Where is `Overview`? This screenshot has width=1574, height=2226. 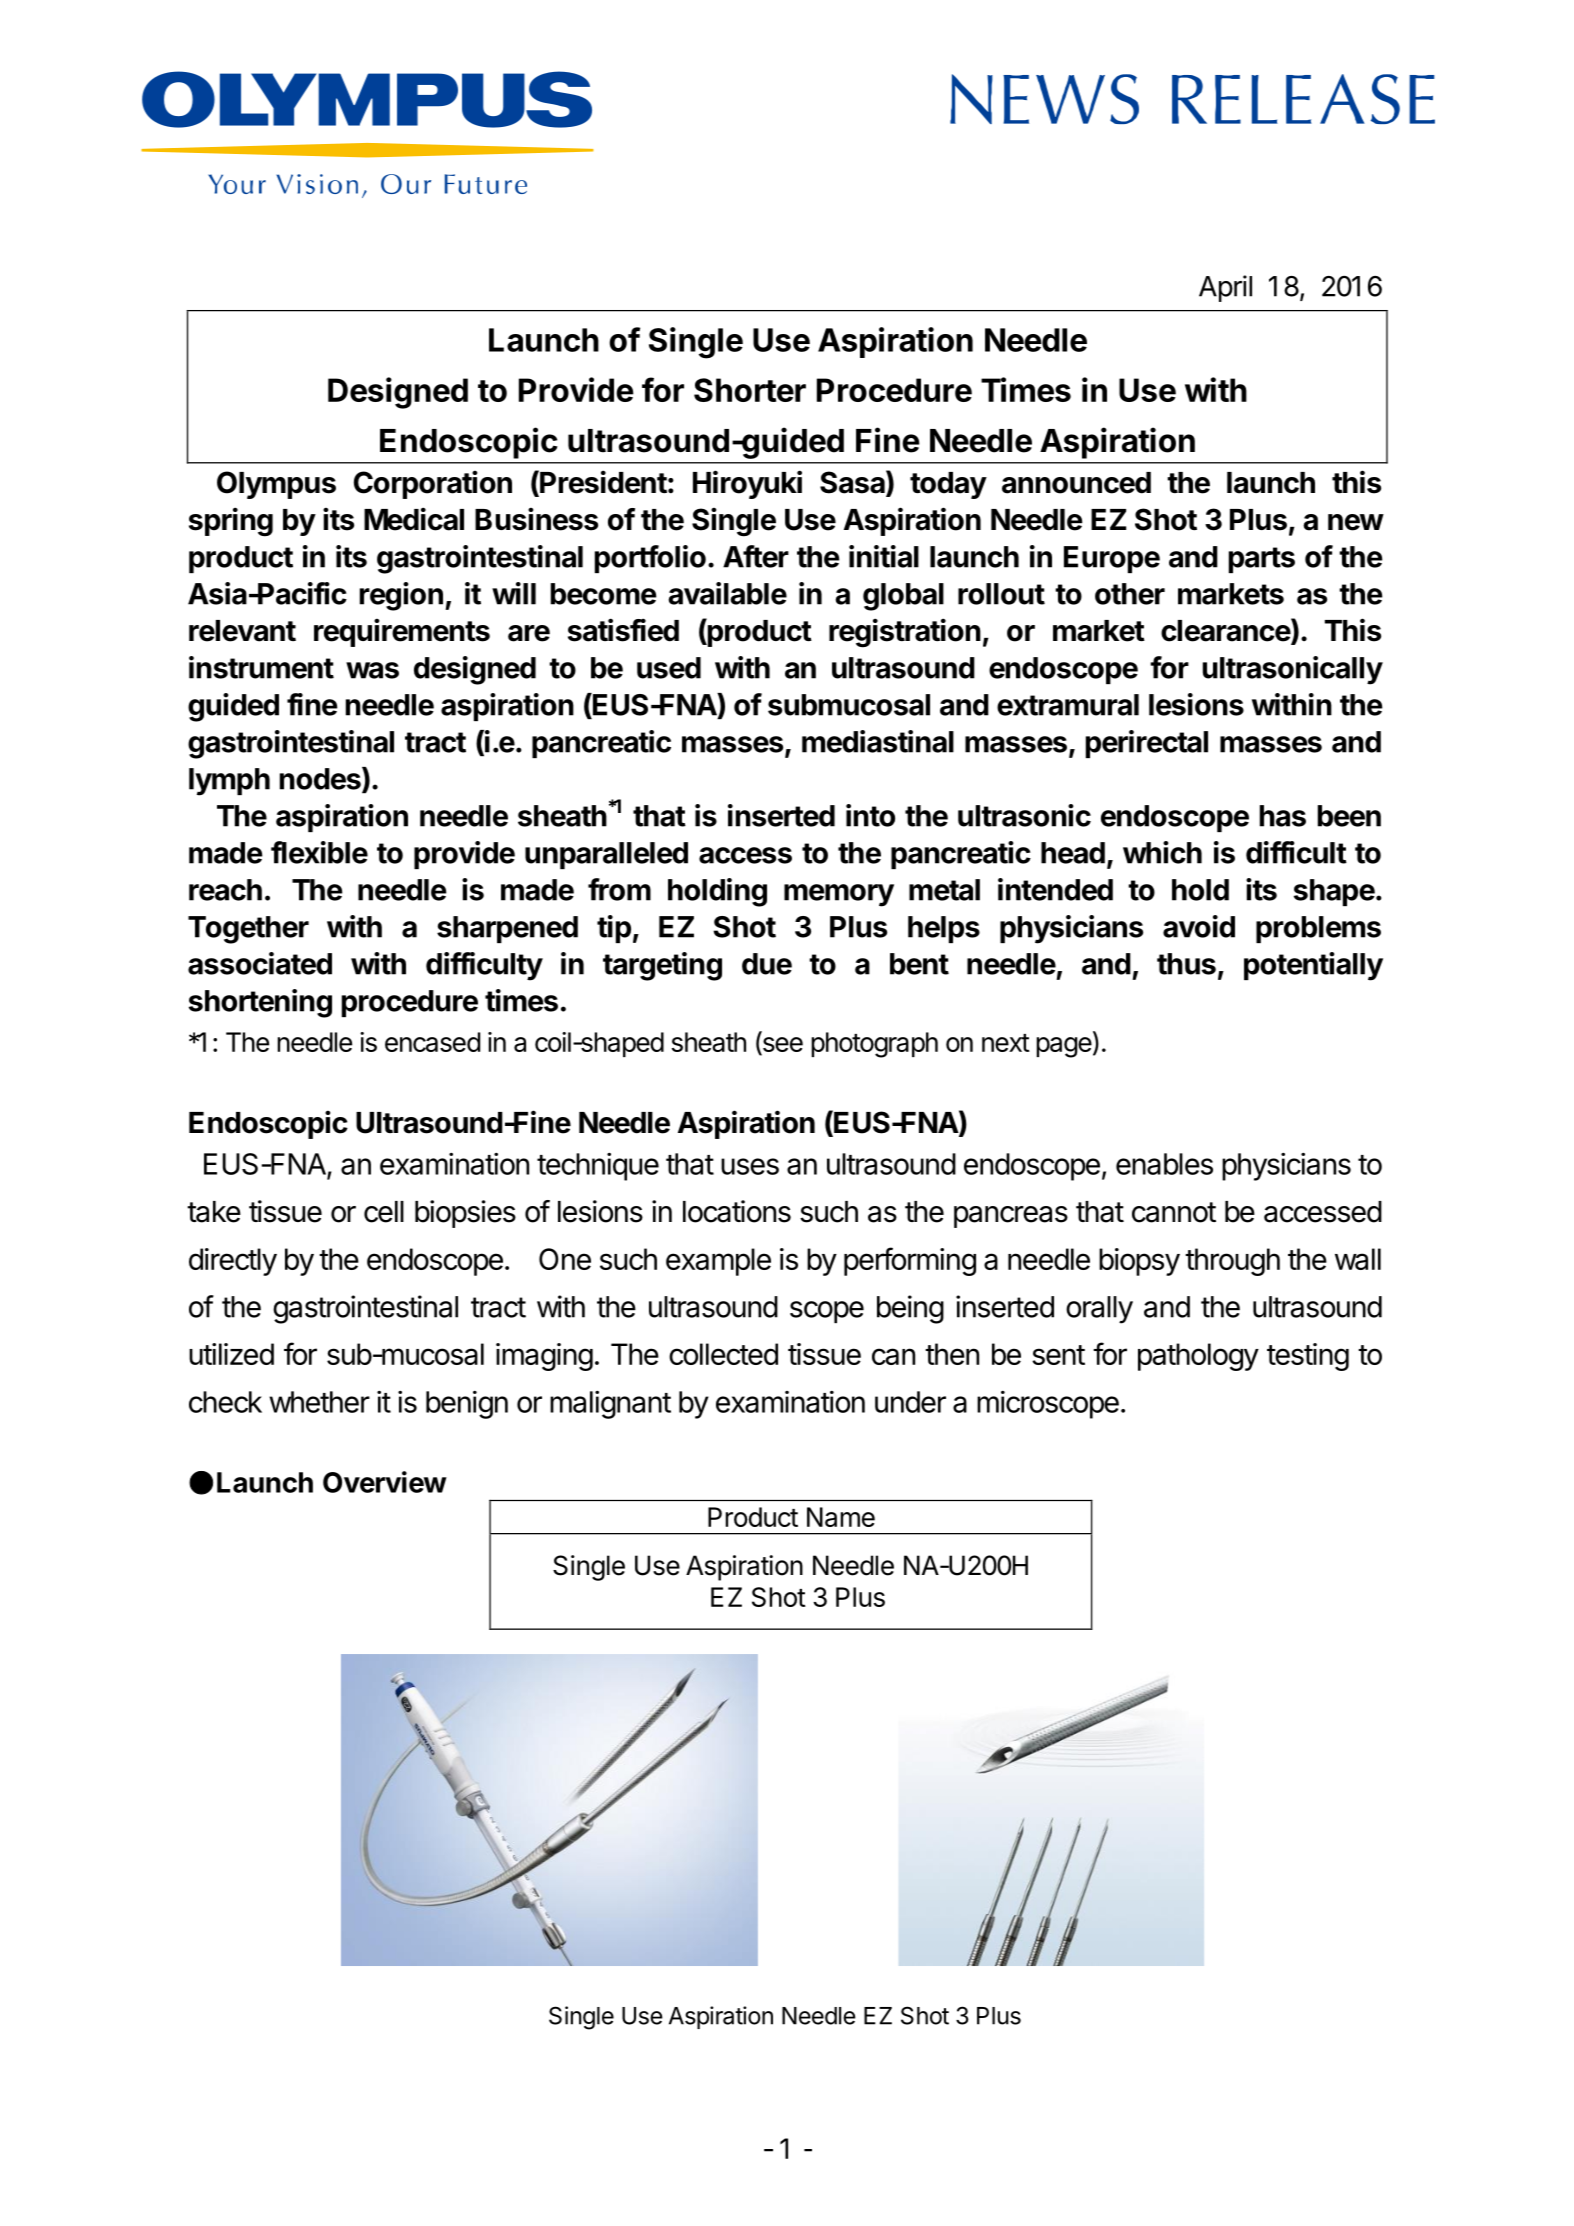
Overview is located at coordinates (385, 1482).
